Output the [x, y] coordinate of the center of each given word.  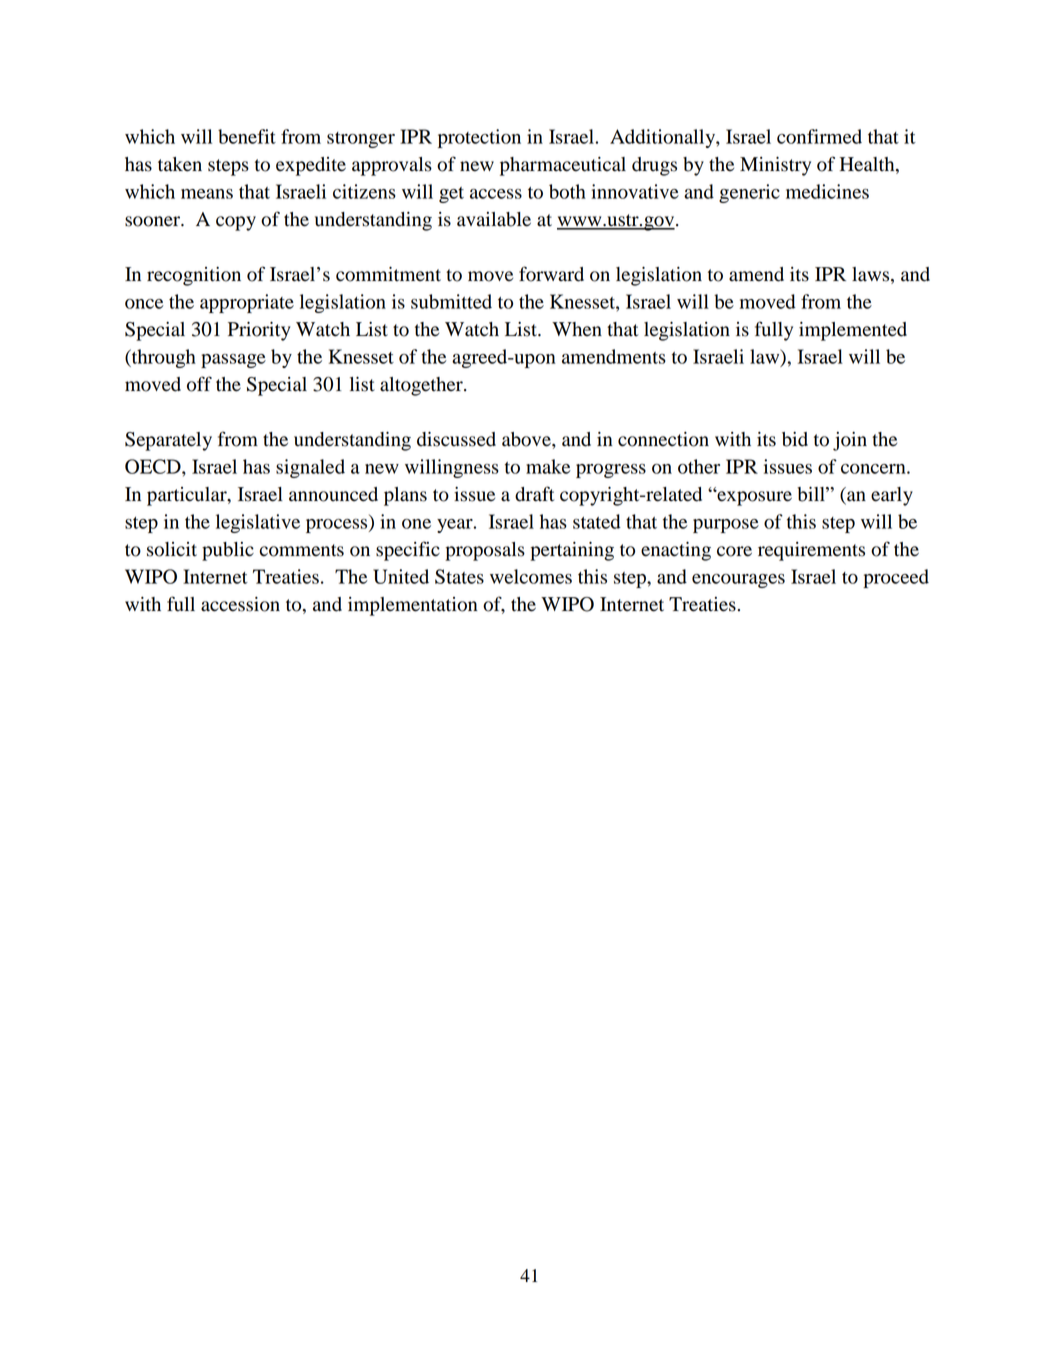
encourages [738, 581]
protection [479, 138]
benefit [247, 136]
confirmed [819, 136]
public [228, 551]
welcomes [531, 576]
